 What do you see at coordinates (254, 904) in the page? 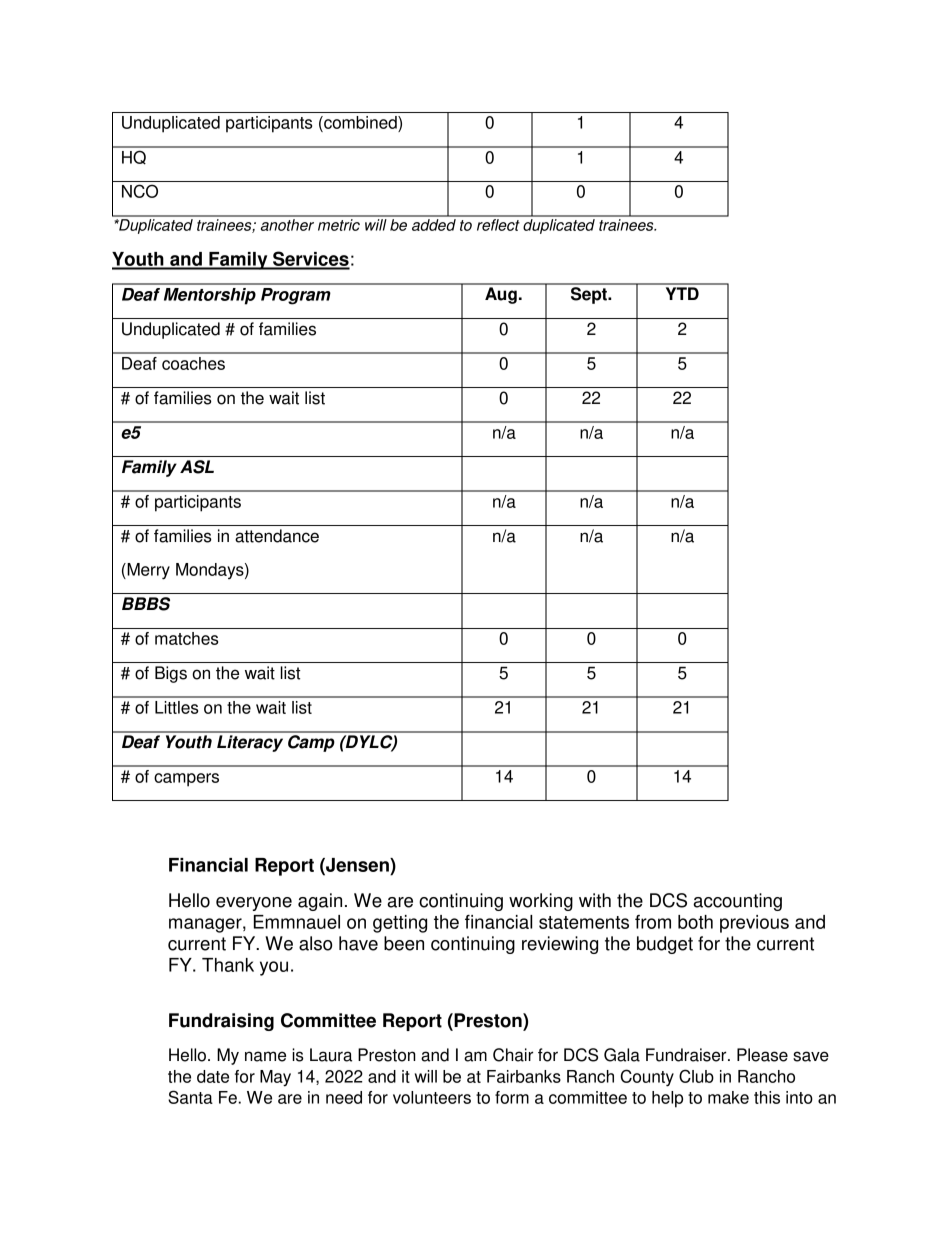
I see `everyone` at bounding box center [254, 904].
